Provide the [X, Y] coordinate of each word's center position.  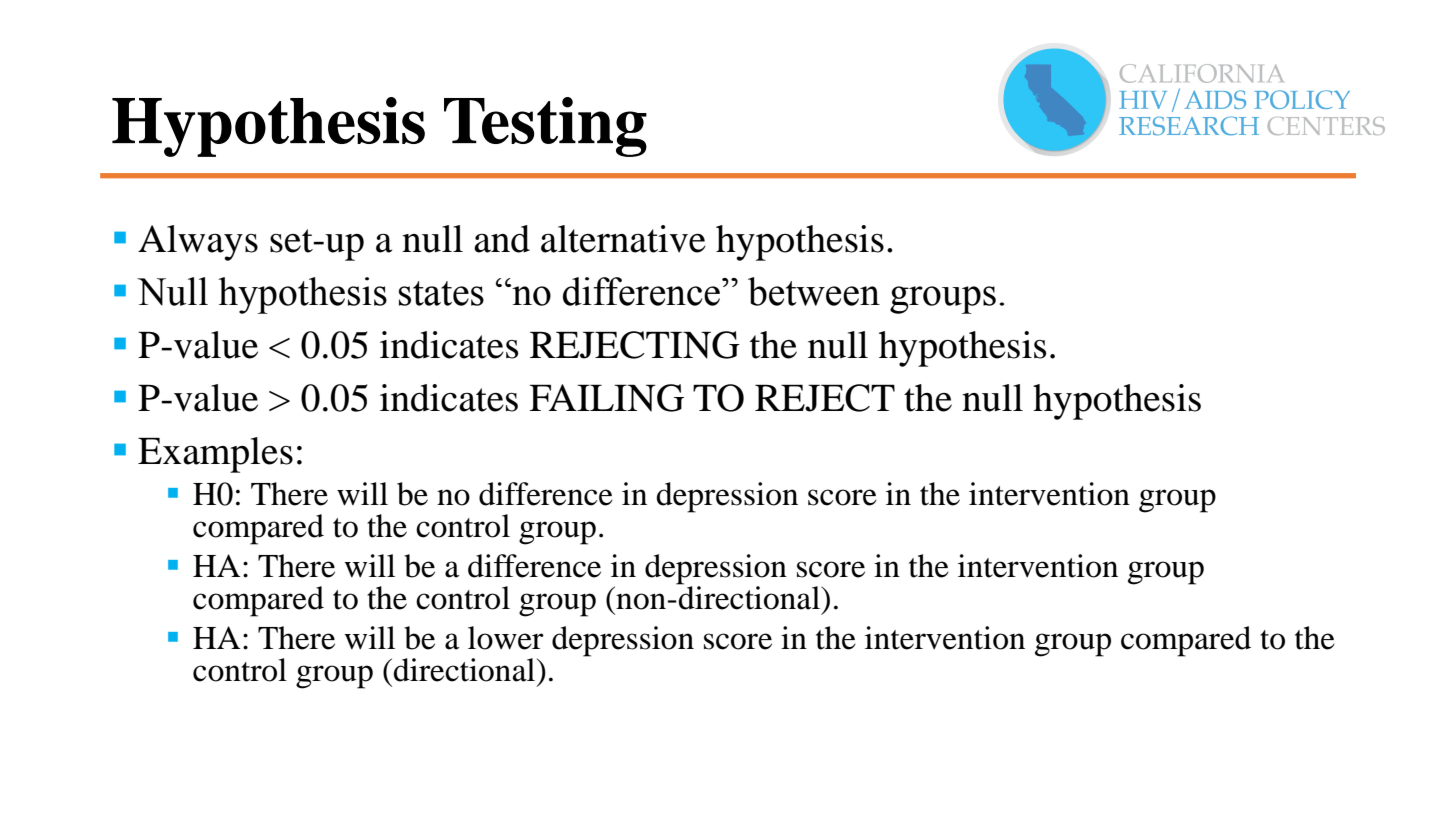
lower [506, 638]
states [441, 293]
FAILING [606, 398]
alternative [623, 239]
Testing [545, 127]
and [502, 239]
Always [198, 243]
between [814, 291]
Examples [215, 455]
